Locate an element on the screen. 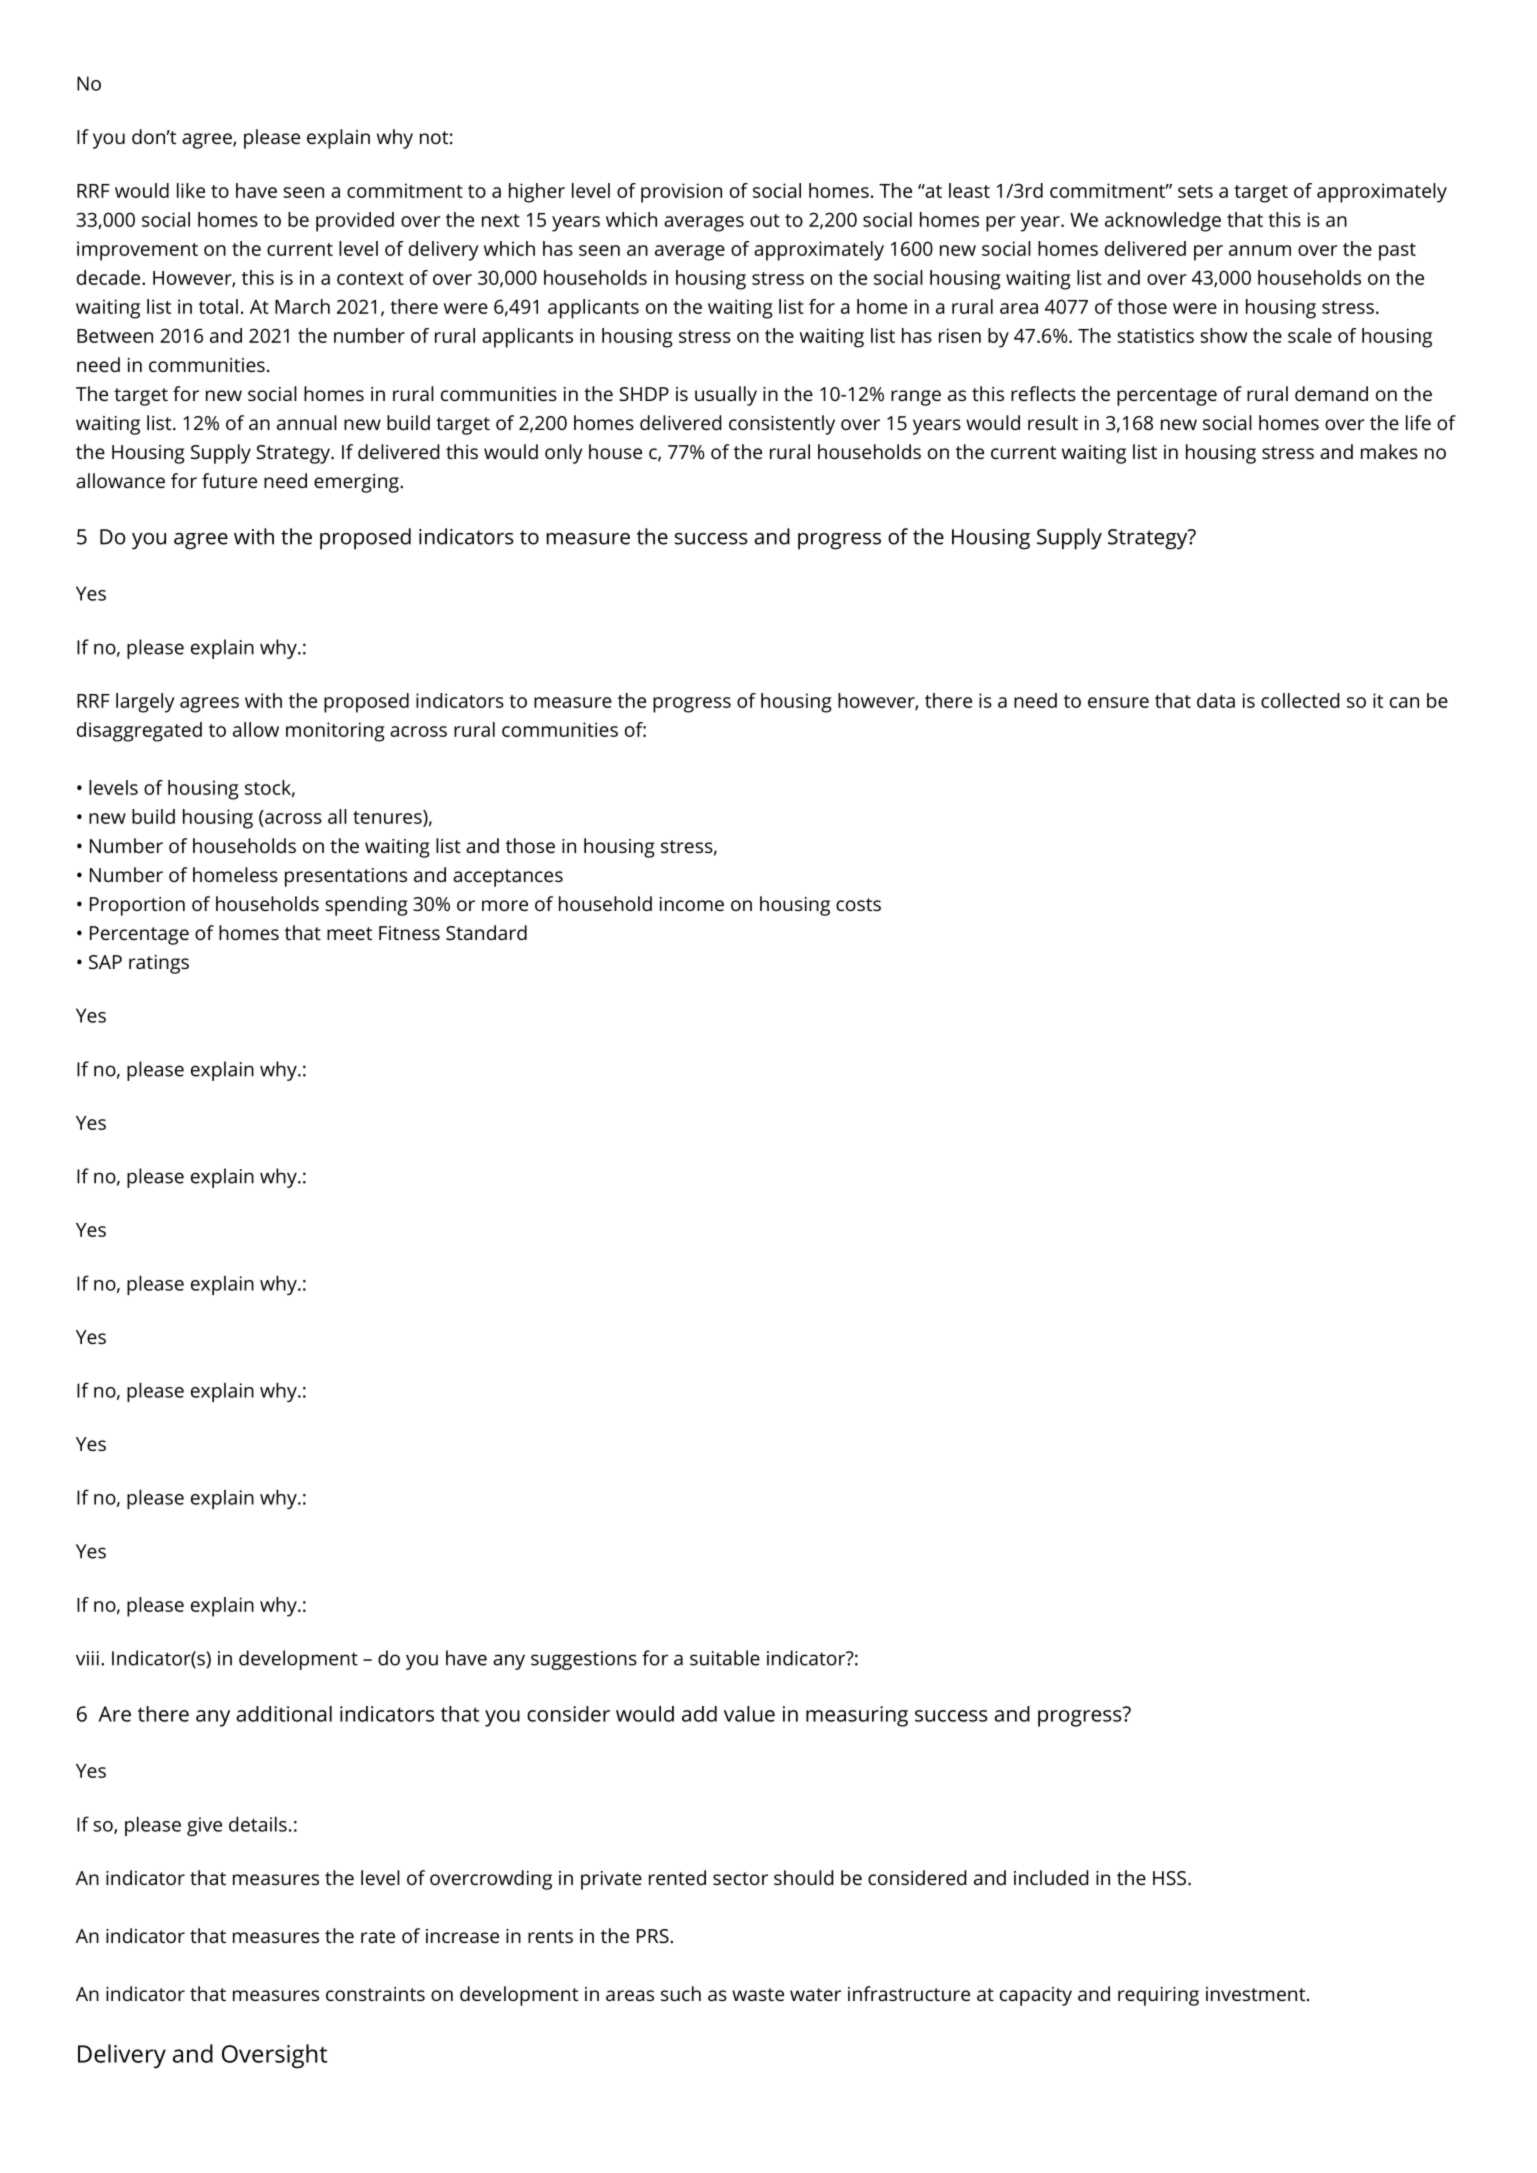 Image resolution: width=1537 pixels, height=2173 pixels. suitable is located at coordinates (725, 1658).
